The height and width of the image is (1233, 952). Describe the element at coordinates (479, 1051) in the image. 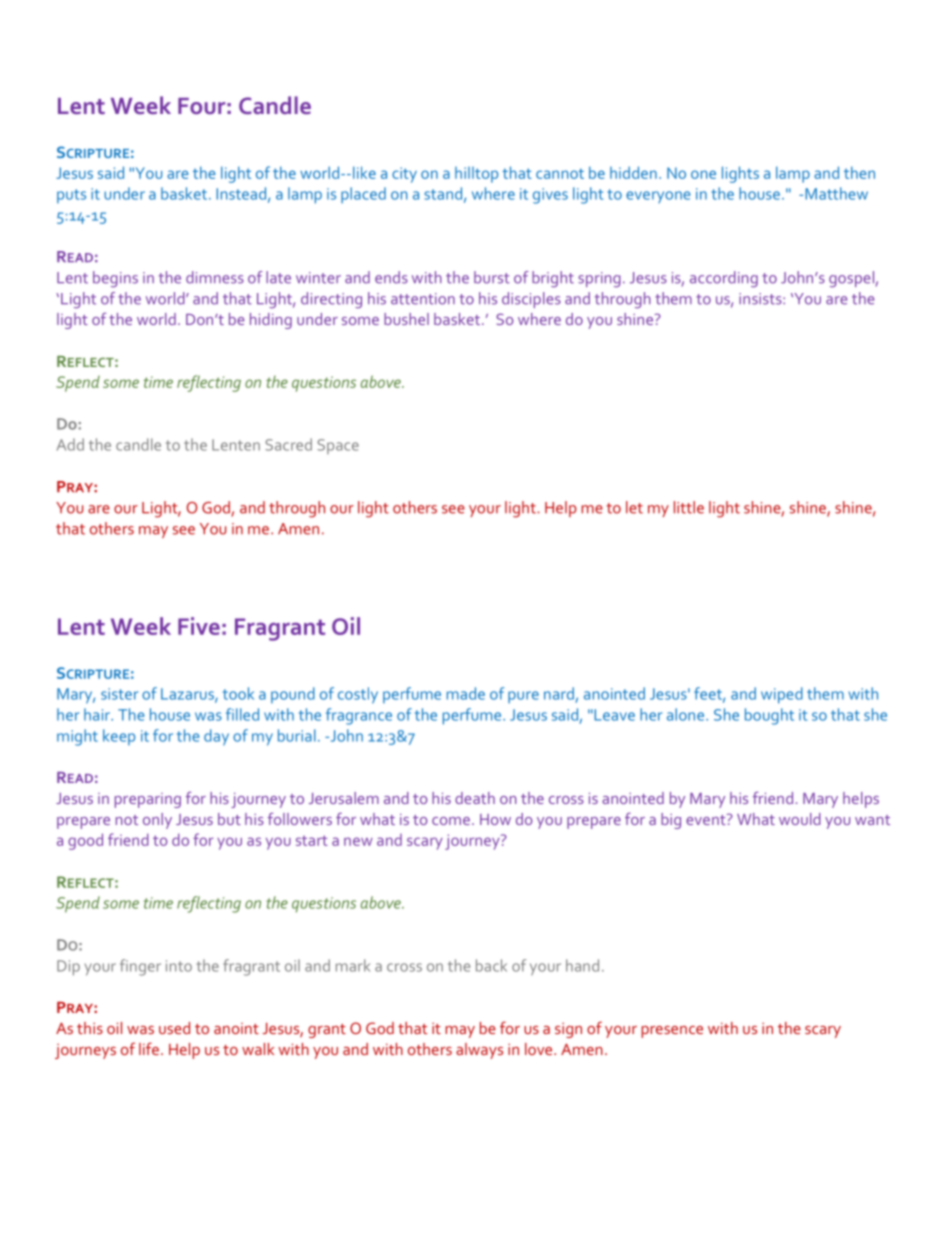

I see `always` at that location.
